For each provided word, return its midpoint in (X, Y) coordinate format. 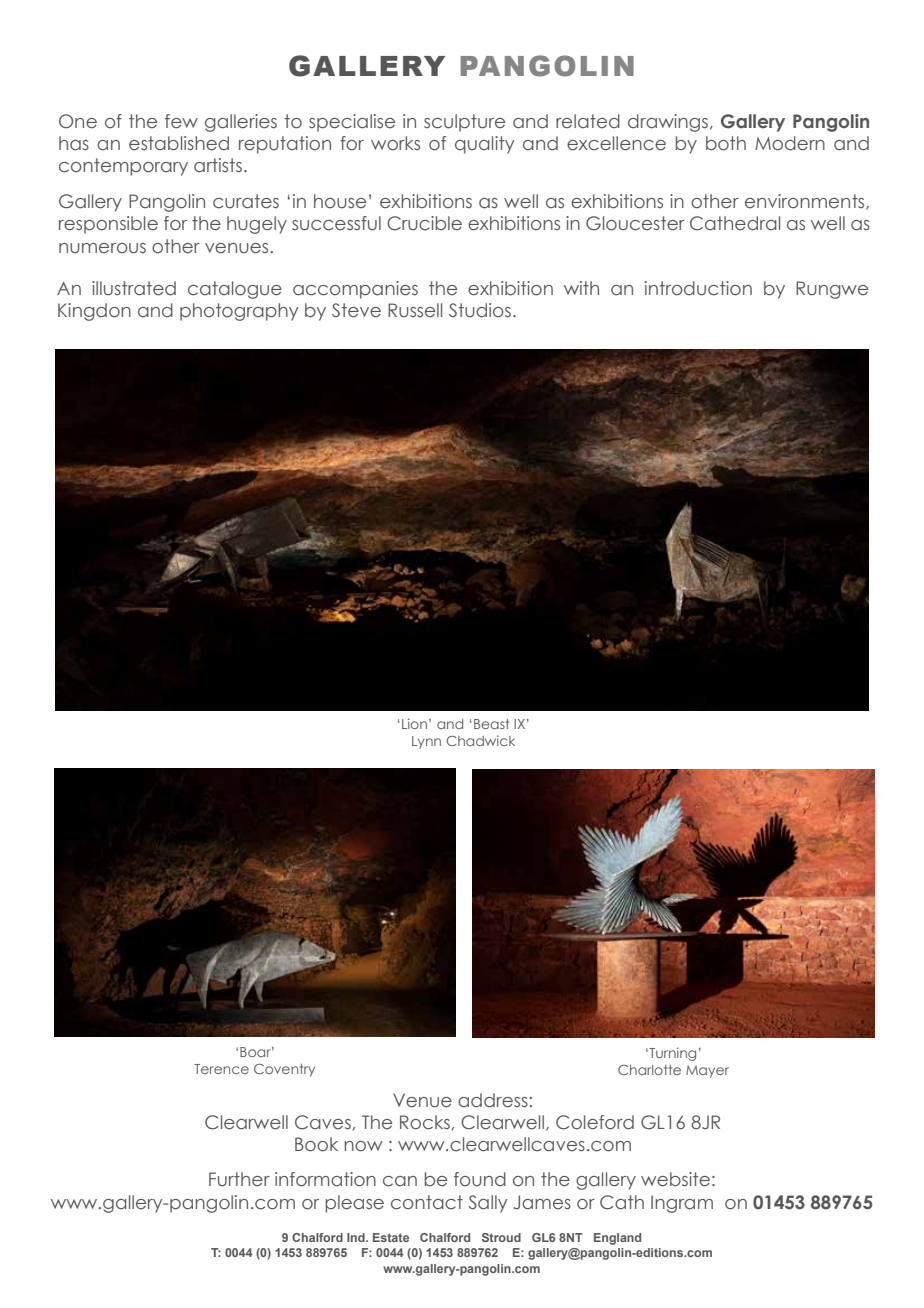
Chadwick (480, 740)
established (179, 143)
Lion (414, 723)
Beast (491, 724)
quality (485, 145)
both (726, 143)
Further (239, 1179)
